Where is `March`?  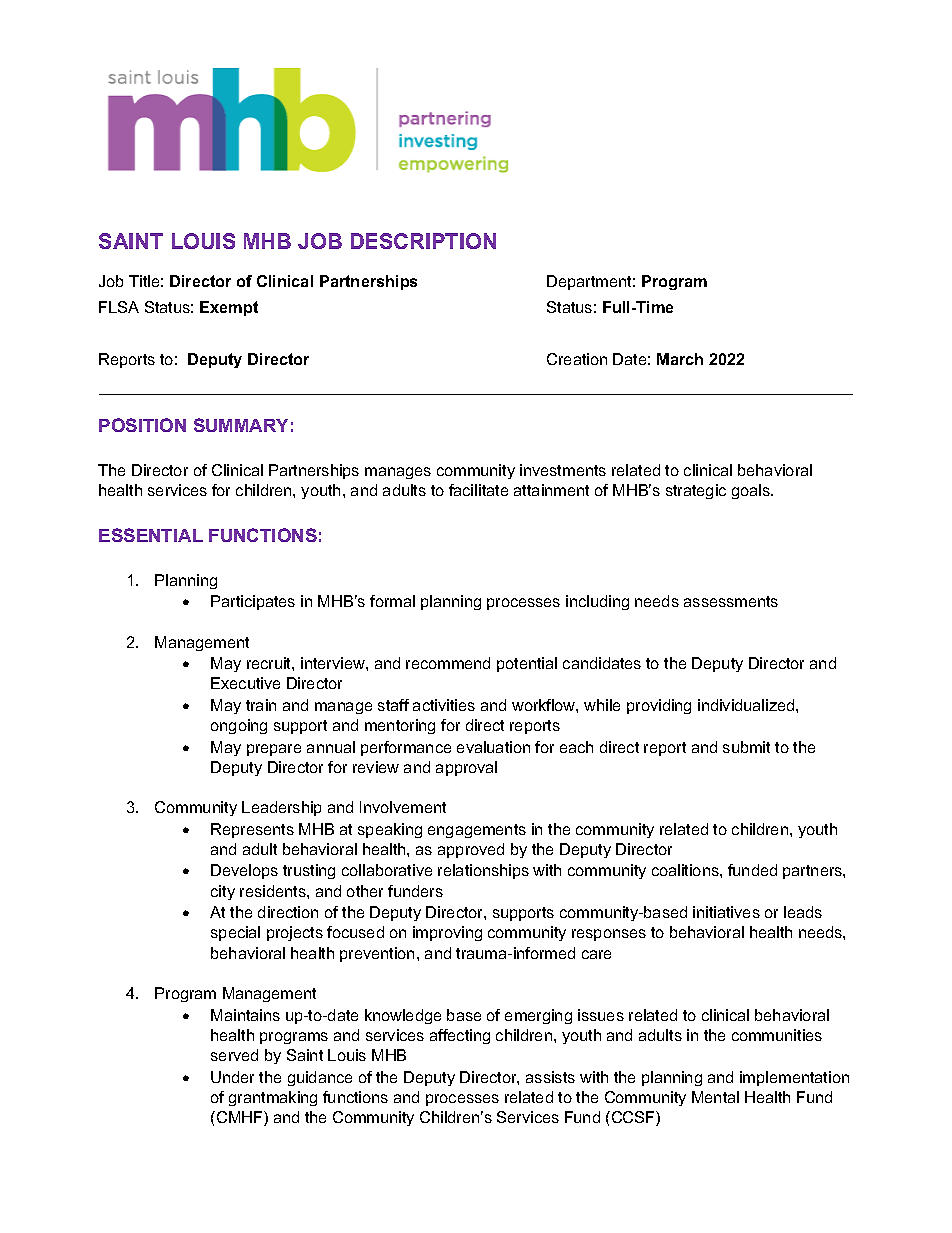
March is located at coordinates (680, 359).
